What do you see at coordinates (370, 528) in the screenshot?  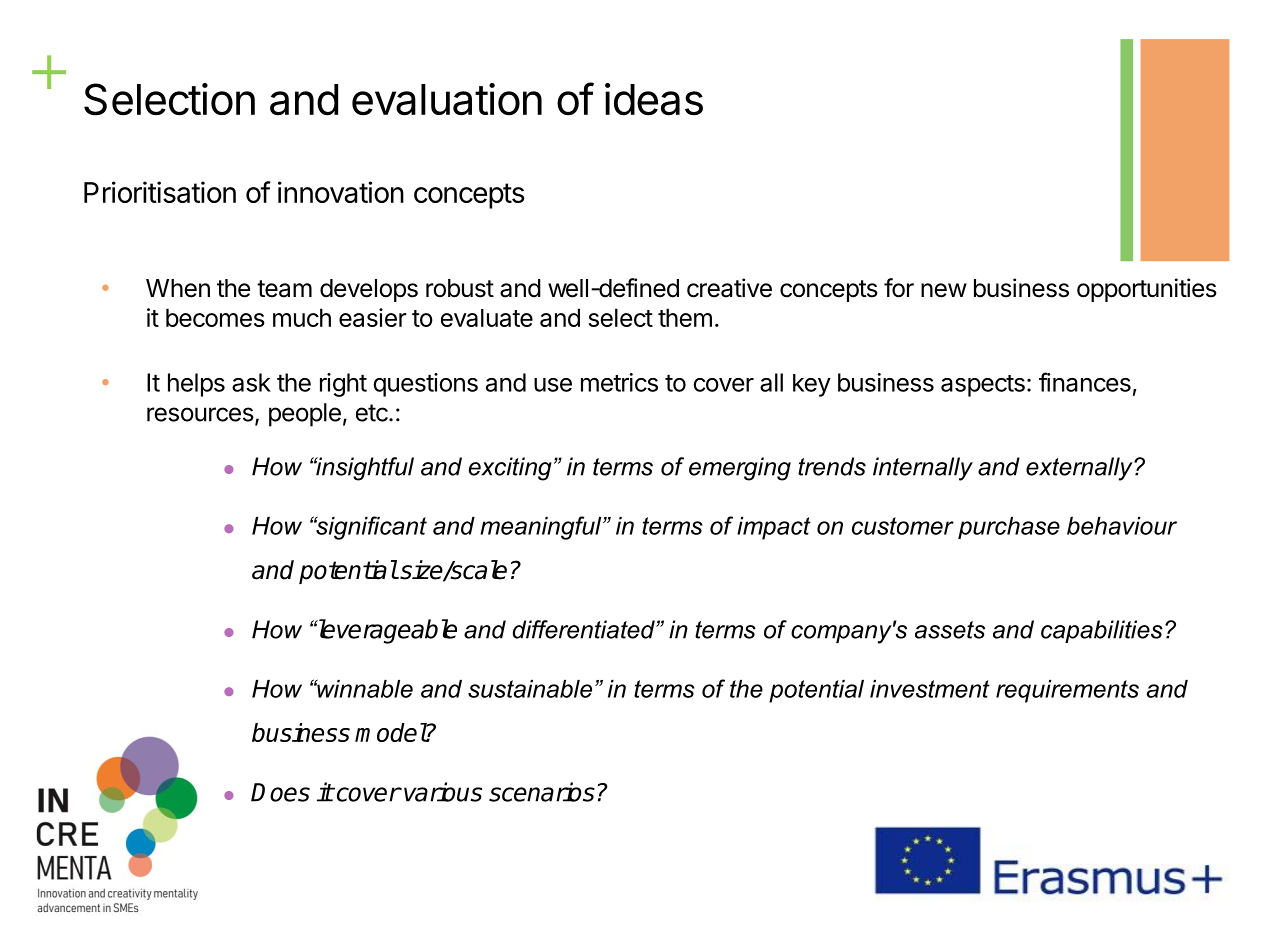 I see `significant` at bounding box center [370, 528].
